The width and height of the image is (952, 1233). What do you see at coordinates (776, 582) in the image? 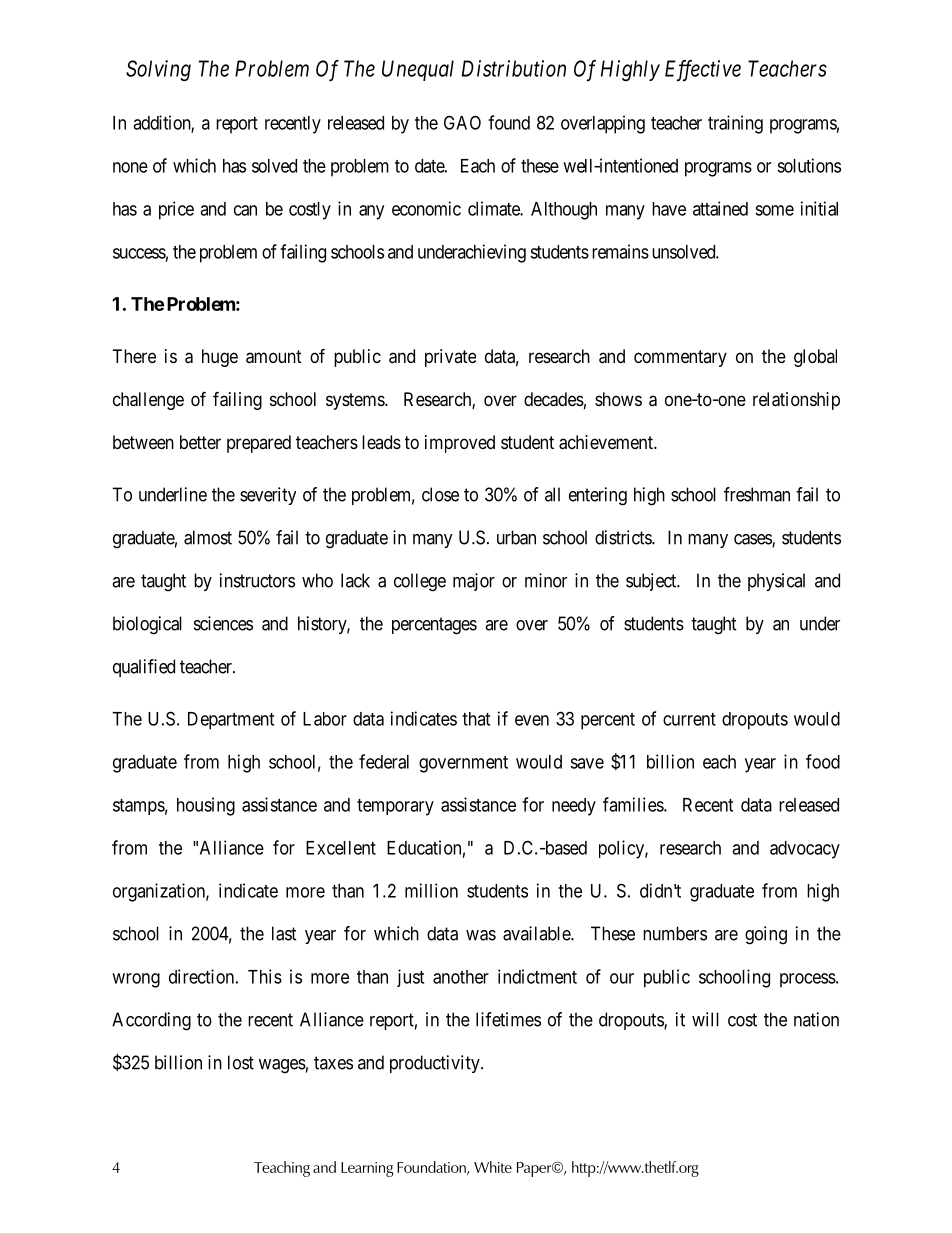
I see `physical` at bounding box center [776, 582].
